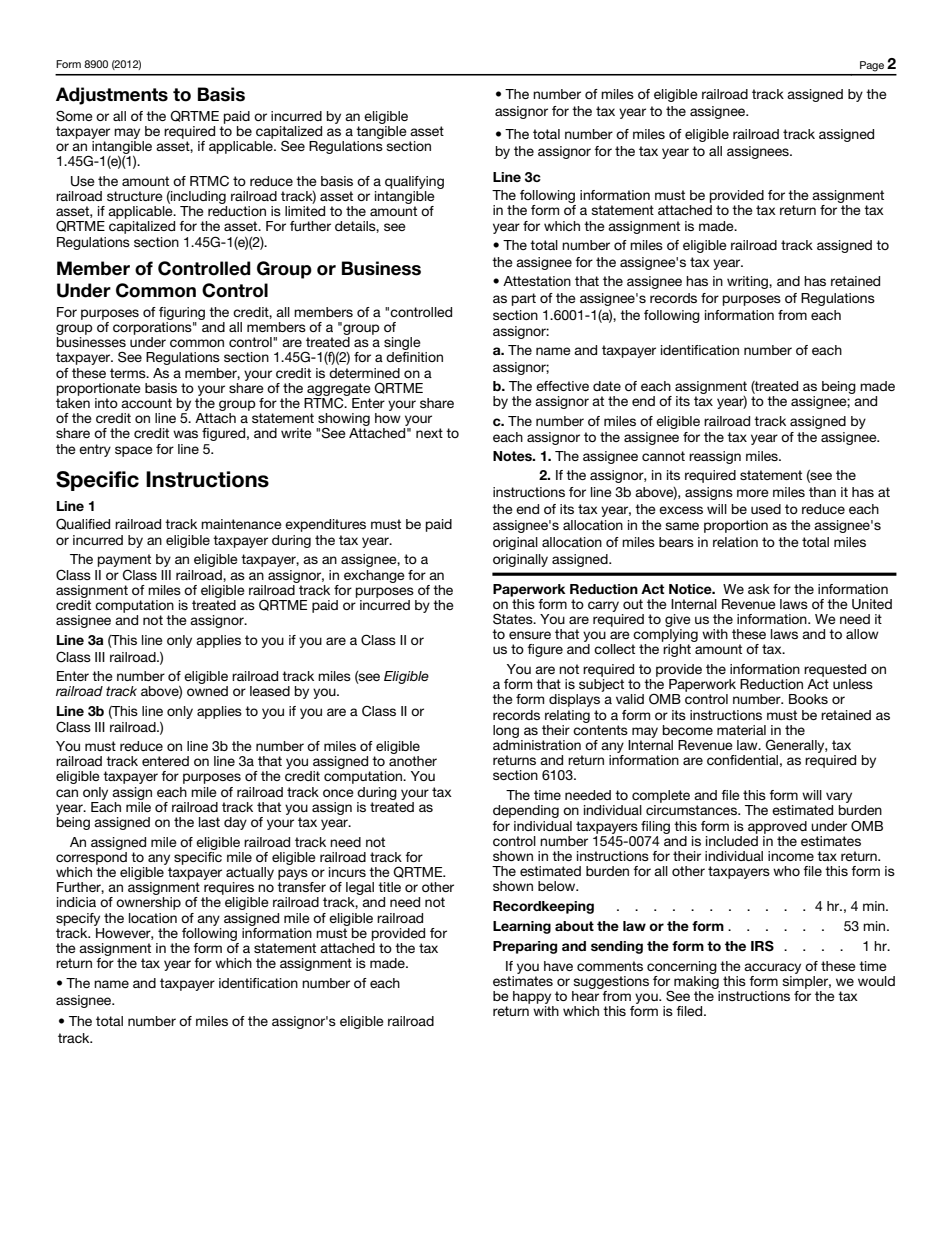 The width and height of the document is (952, 1233). Describe the element at coordinates (207, 689) in the document. I see `owned` at that location.
